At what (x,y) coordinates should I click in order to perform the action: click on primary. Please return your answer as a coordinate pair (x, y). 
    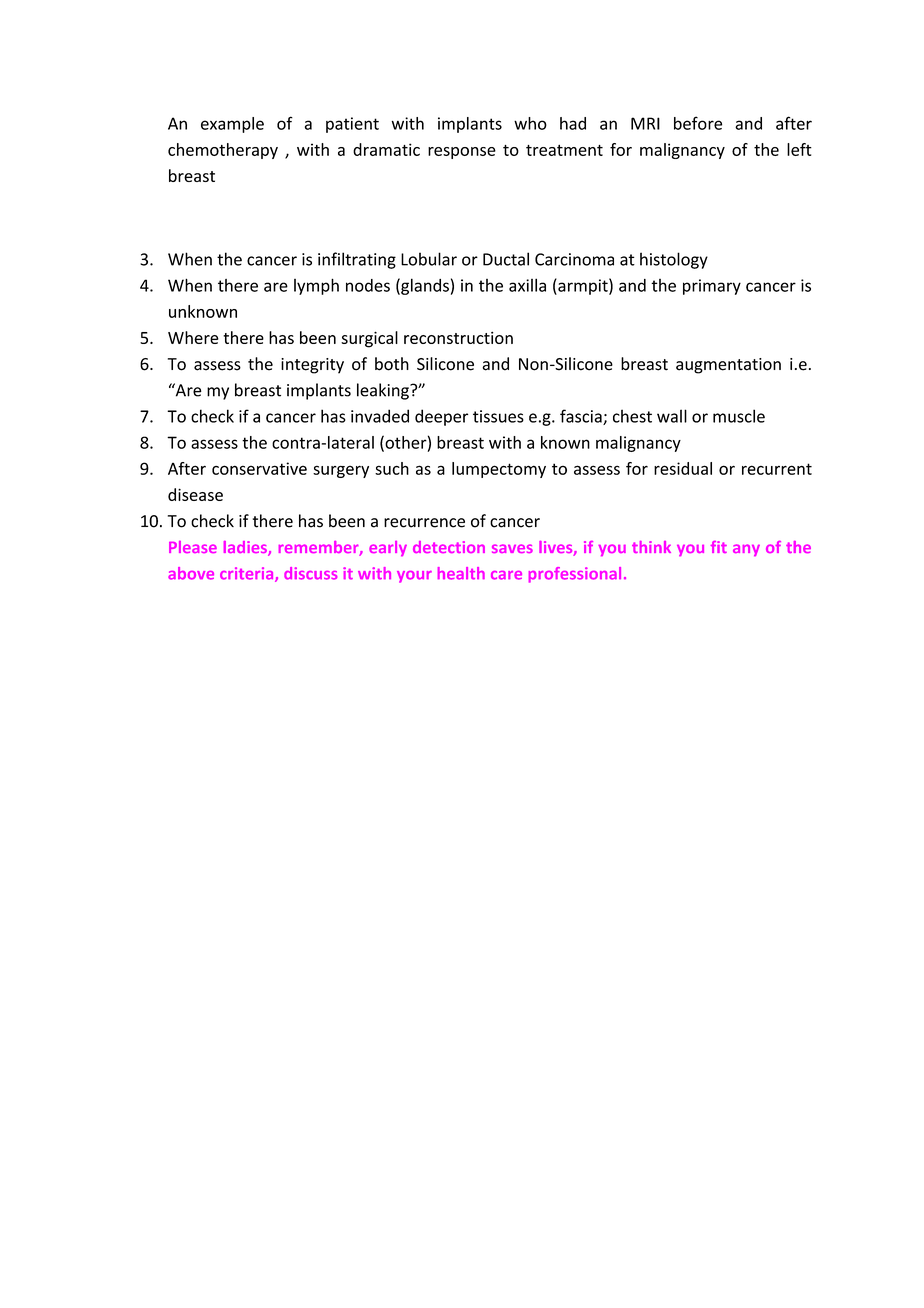
    Looking at the image, I should click on (712, 287).
